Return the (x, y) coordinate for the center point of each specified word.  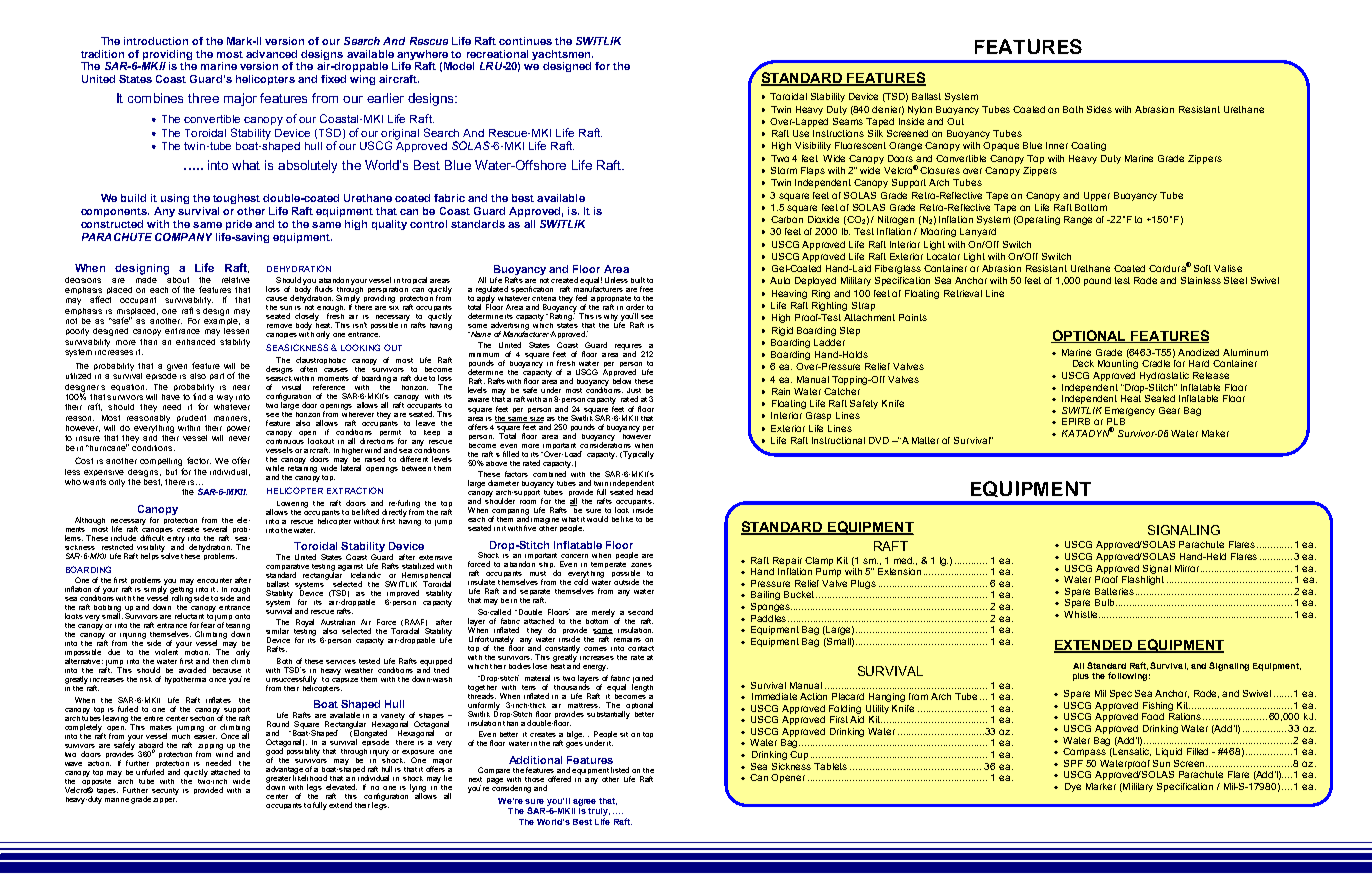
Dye (1073, 787)
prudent (191, 418)
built (638, 280)
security (165, 791)
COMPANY (183, 237)
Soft (1202, 268)
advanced (271, 54)
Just (634, 390)
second (640, 612)
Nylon (920, 110)
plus (1081, 677)
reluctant (189, 616)
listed (620, 770)
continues (525, 41)
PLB (1116, 423)
